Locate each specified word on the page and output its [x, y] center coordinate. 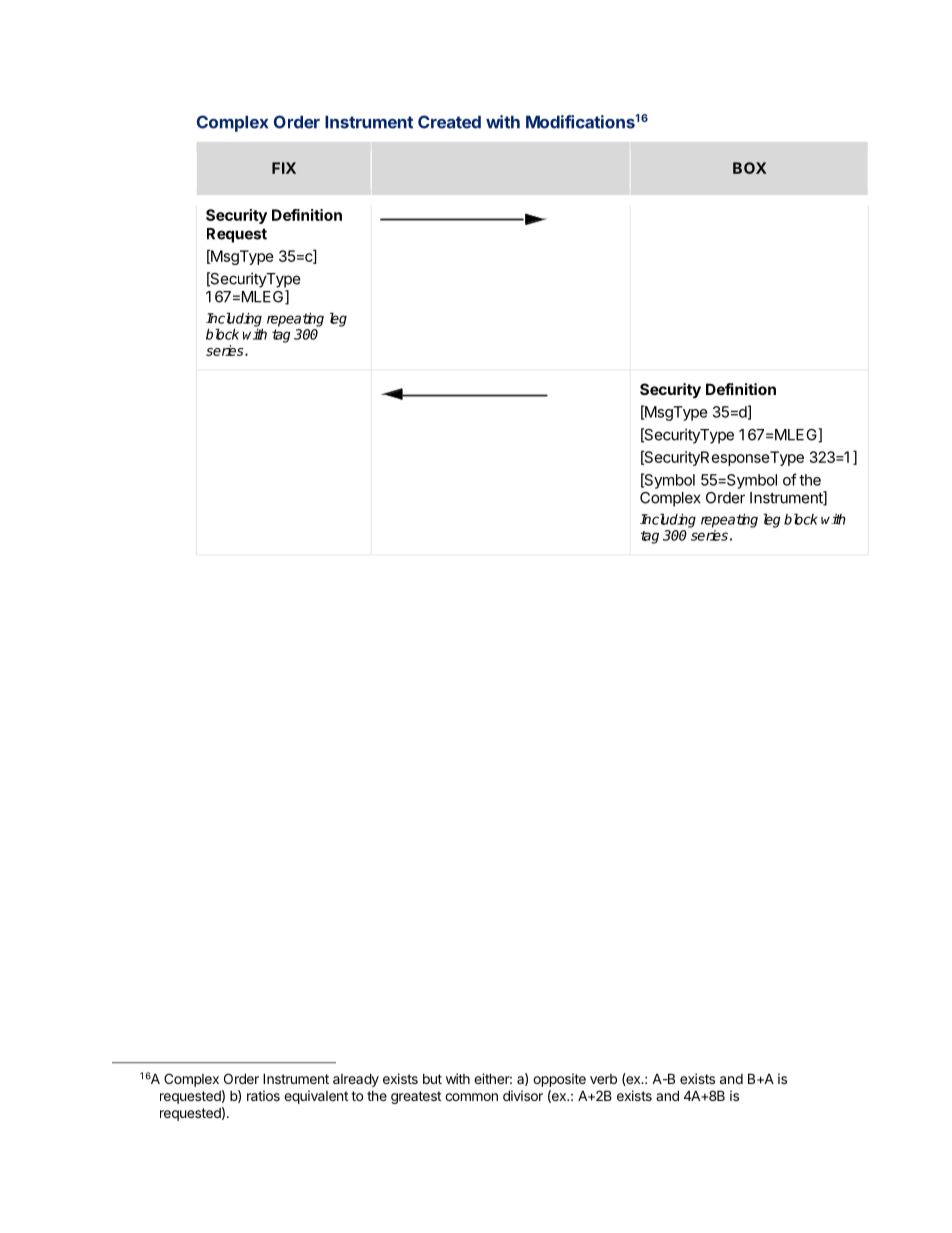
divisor [523, 1095]
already [356, 1080]
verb [603, 1079]
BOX [750, 168]
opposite [559, 1080]
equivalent [316, 1097]
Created [449, 122]
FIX [284, 168]
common [471, 1097]
